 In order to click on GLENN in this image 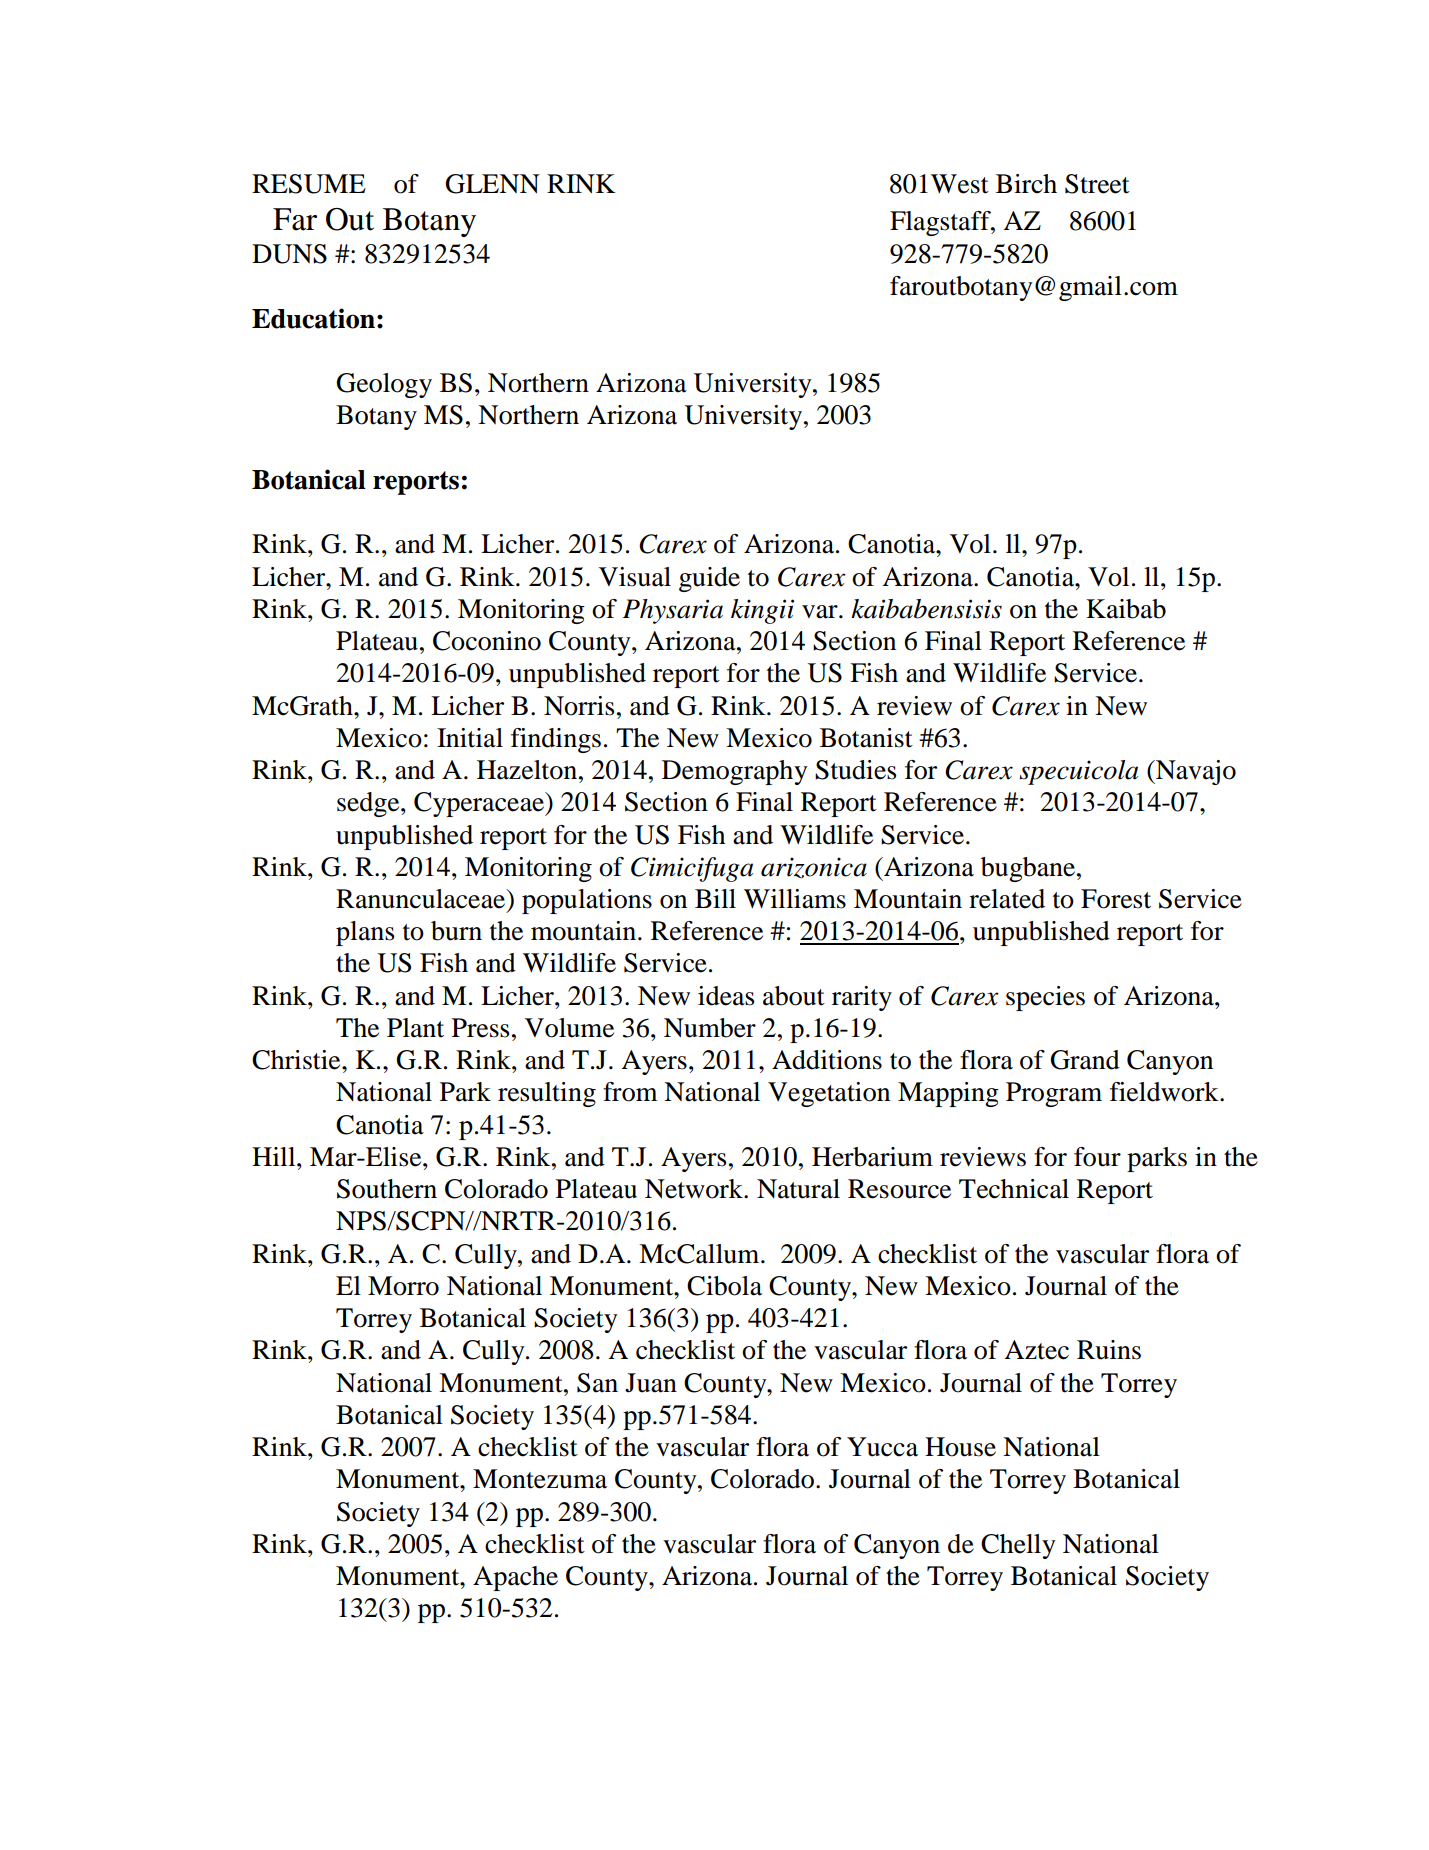, I will do `click(492, 184)`.
